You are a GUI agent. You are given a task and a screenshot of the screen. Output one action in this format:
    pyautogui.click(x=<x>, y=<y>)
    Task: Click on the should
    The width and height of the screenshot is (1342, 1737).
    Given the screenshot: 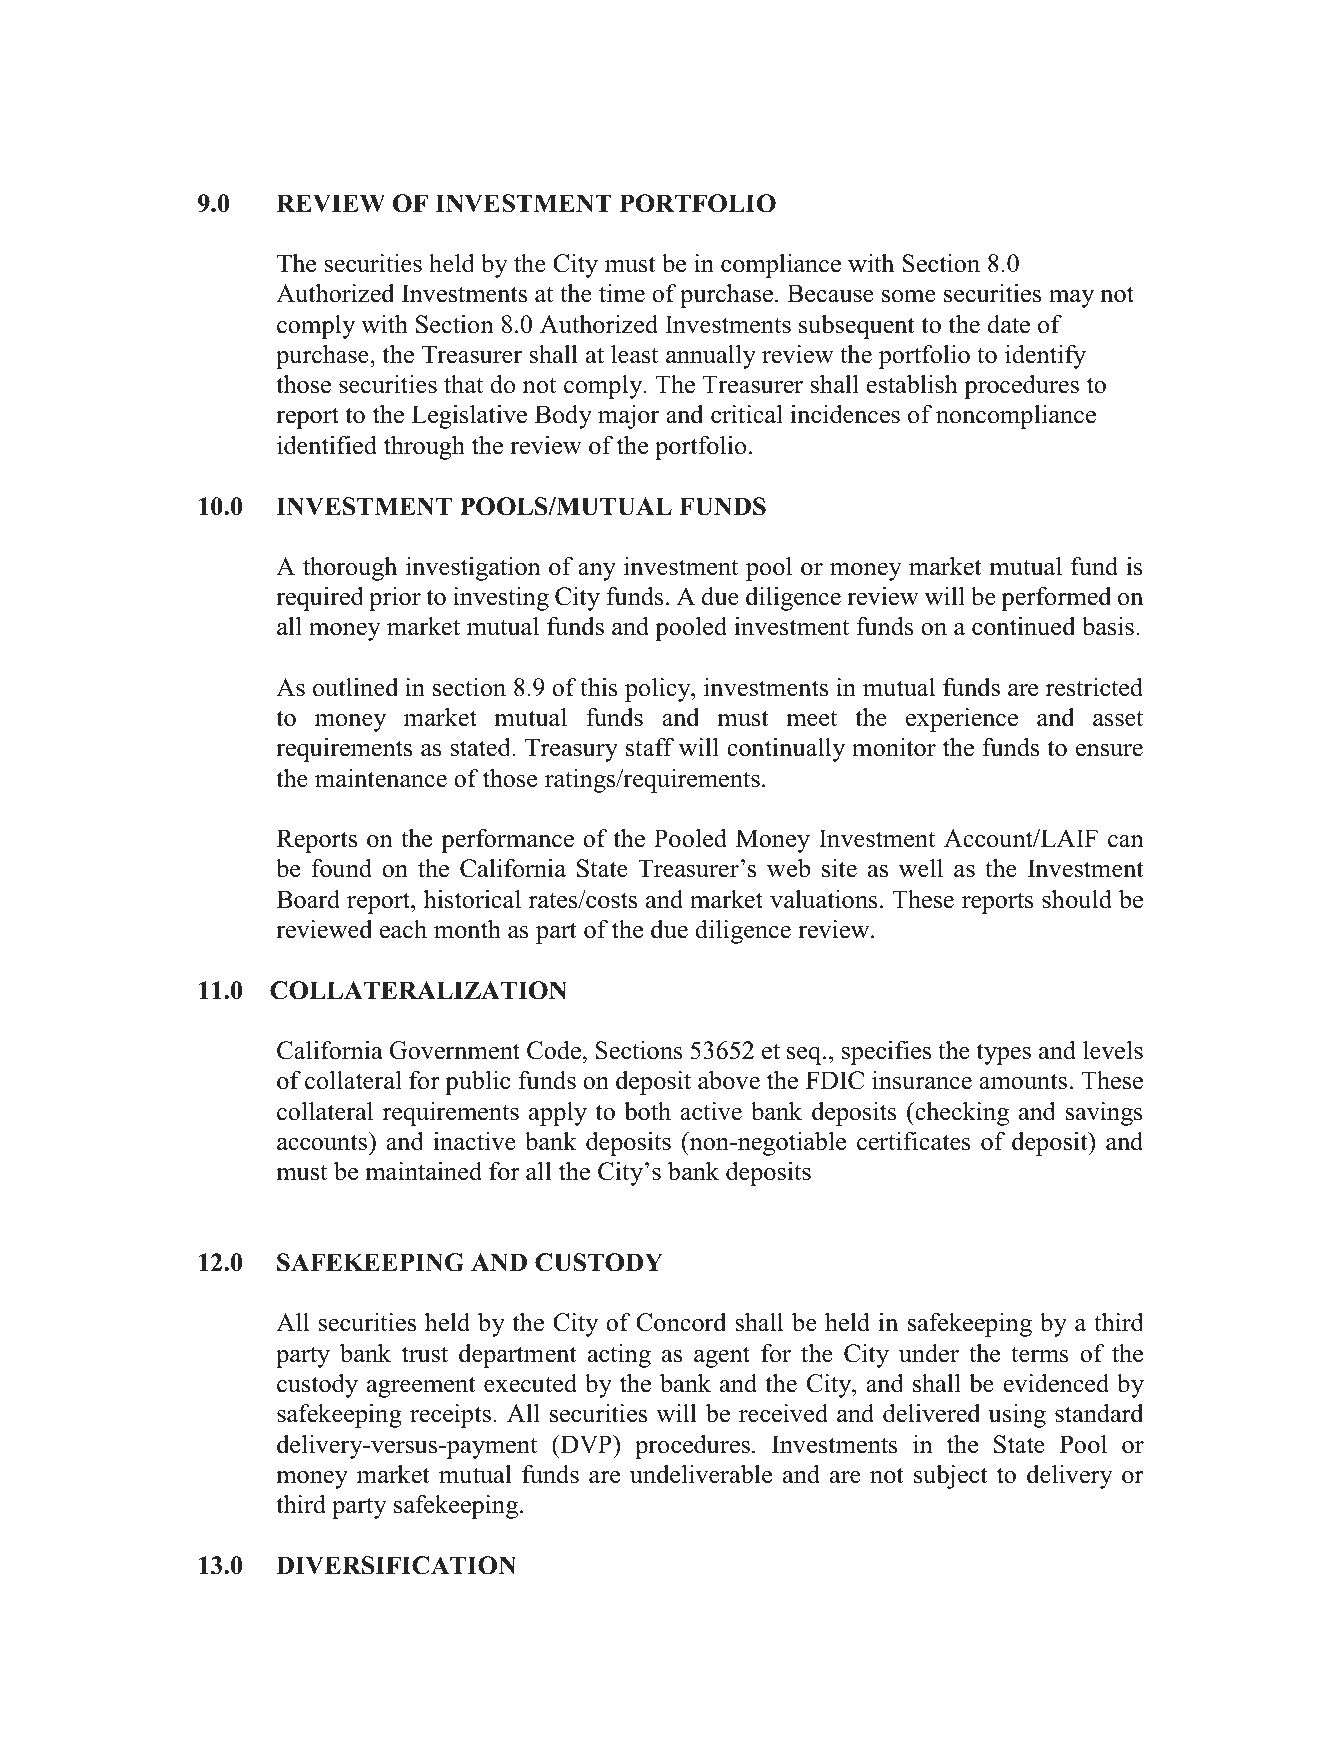 What is the action you would take?
    pyautogui.click(x=1077, y=899)
